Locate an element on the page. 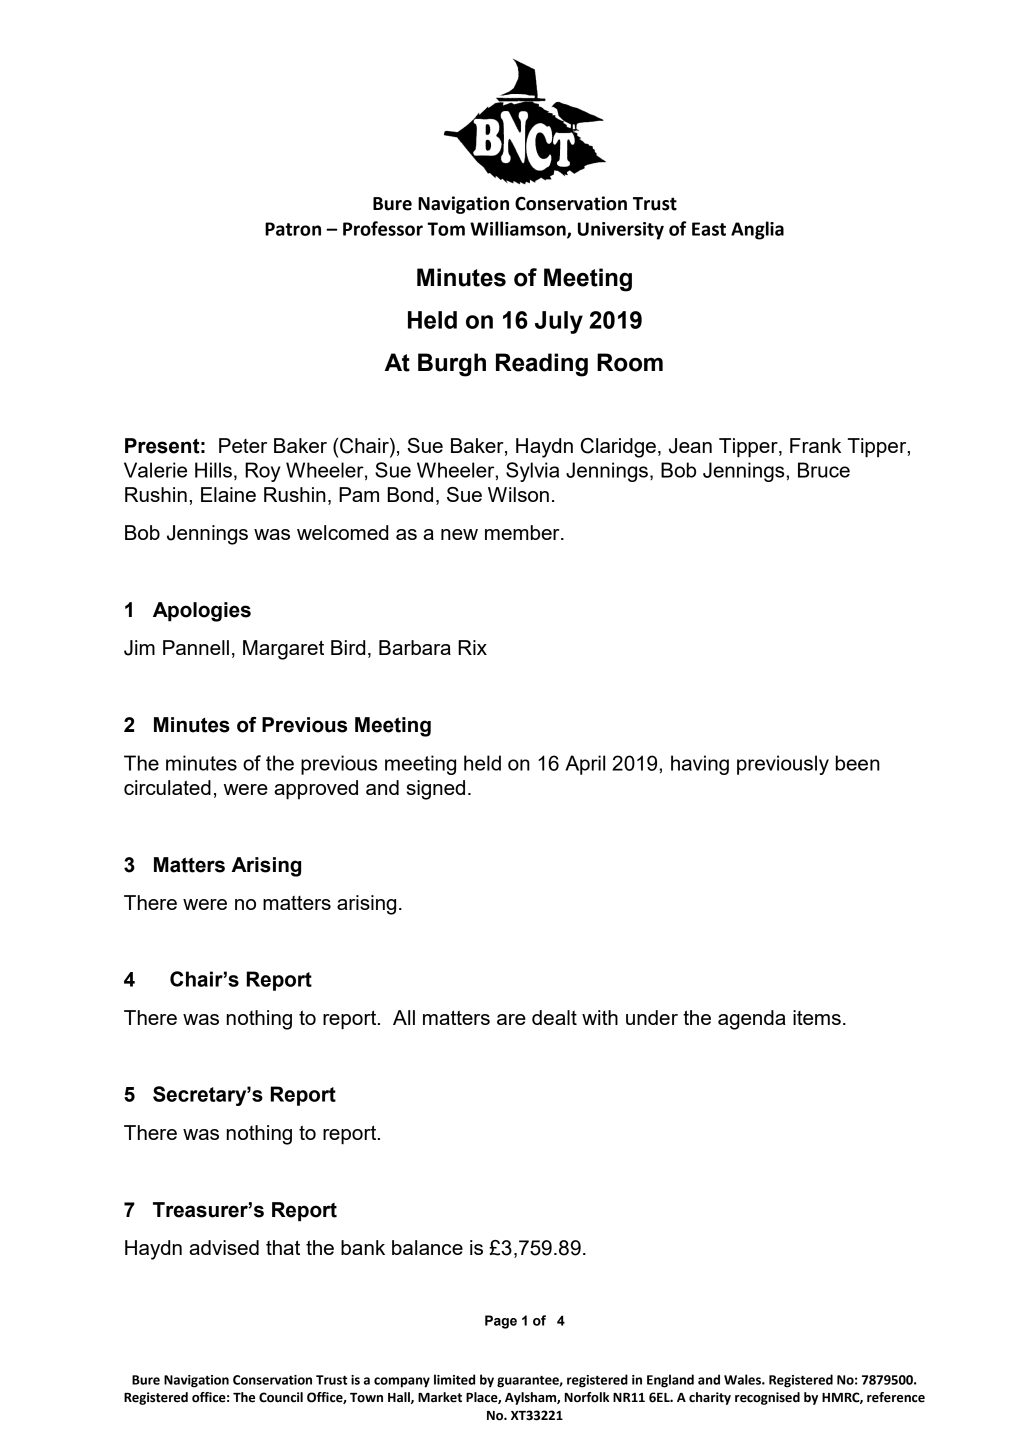  Council is located at coordinates (281, 1397).
